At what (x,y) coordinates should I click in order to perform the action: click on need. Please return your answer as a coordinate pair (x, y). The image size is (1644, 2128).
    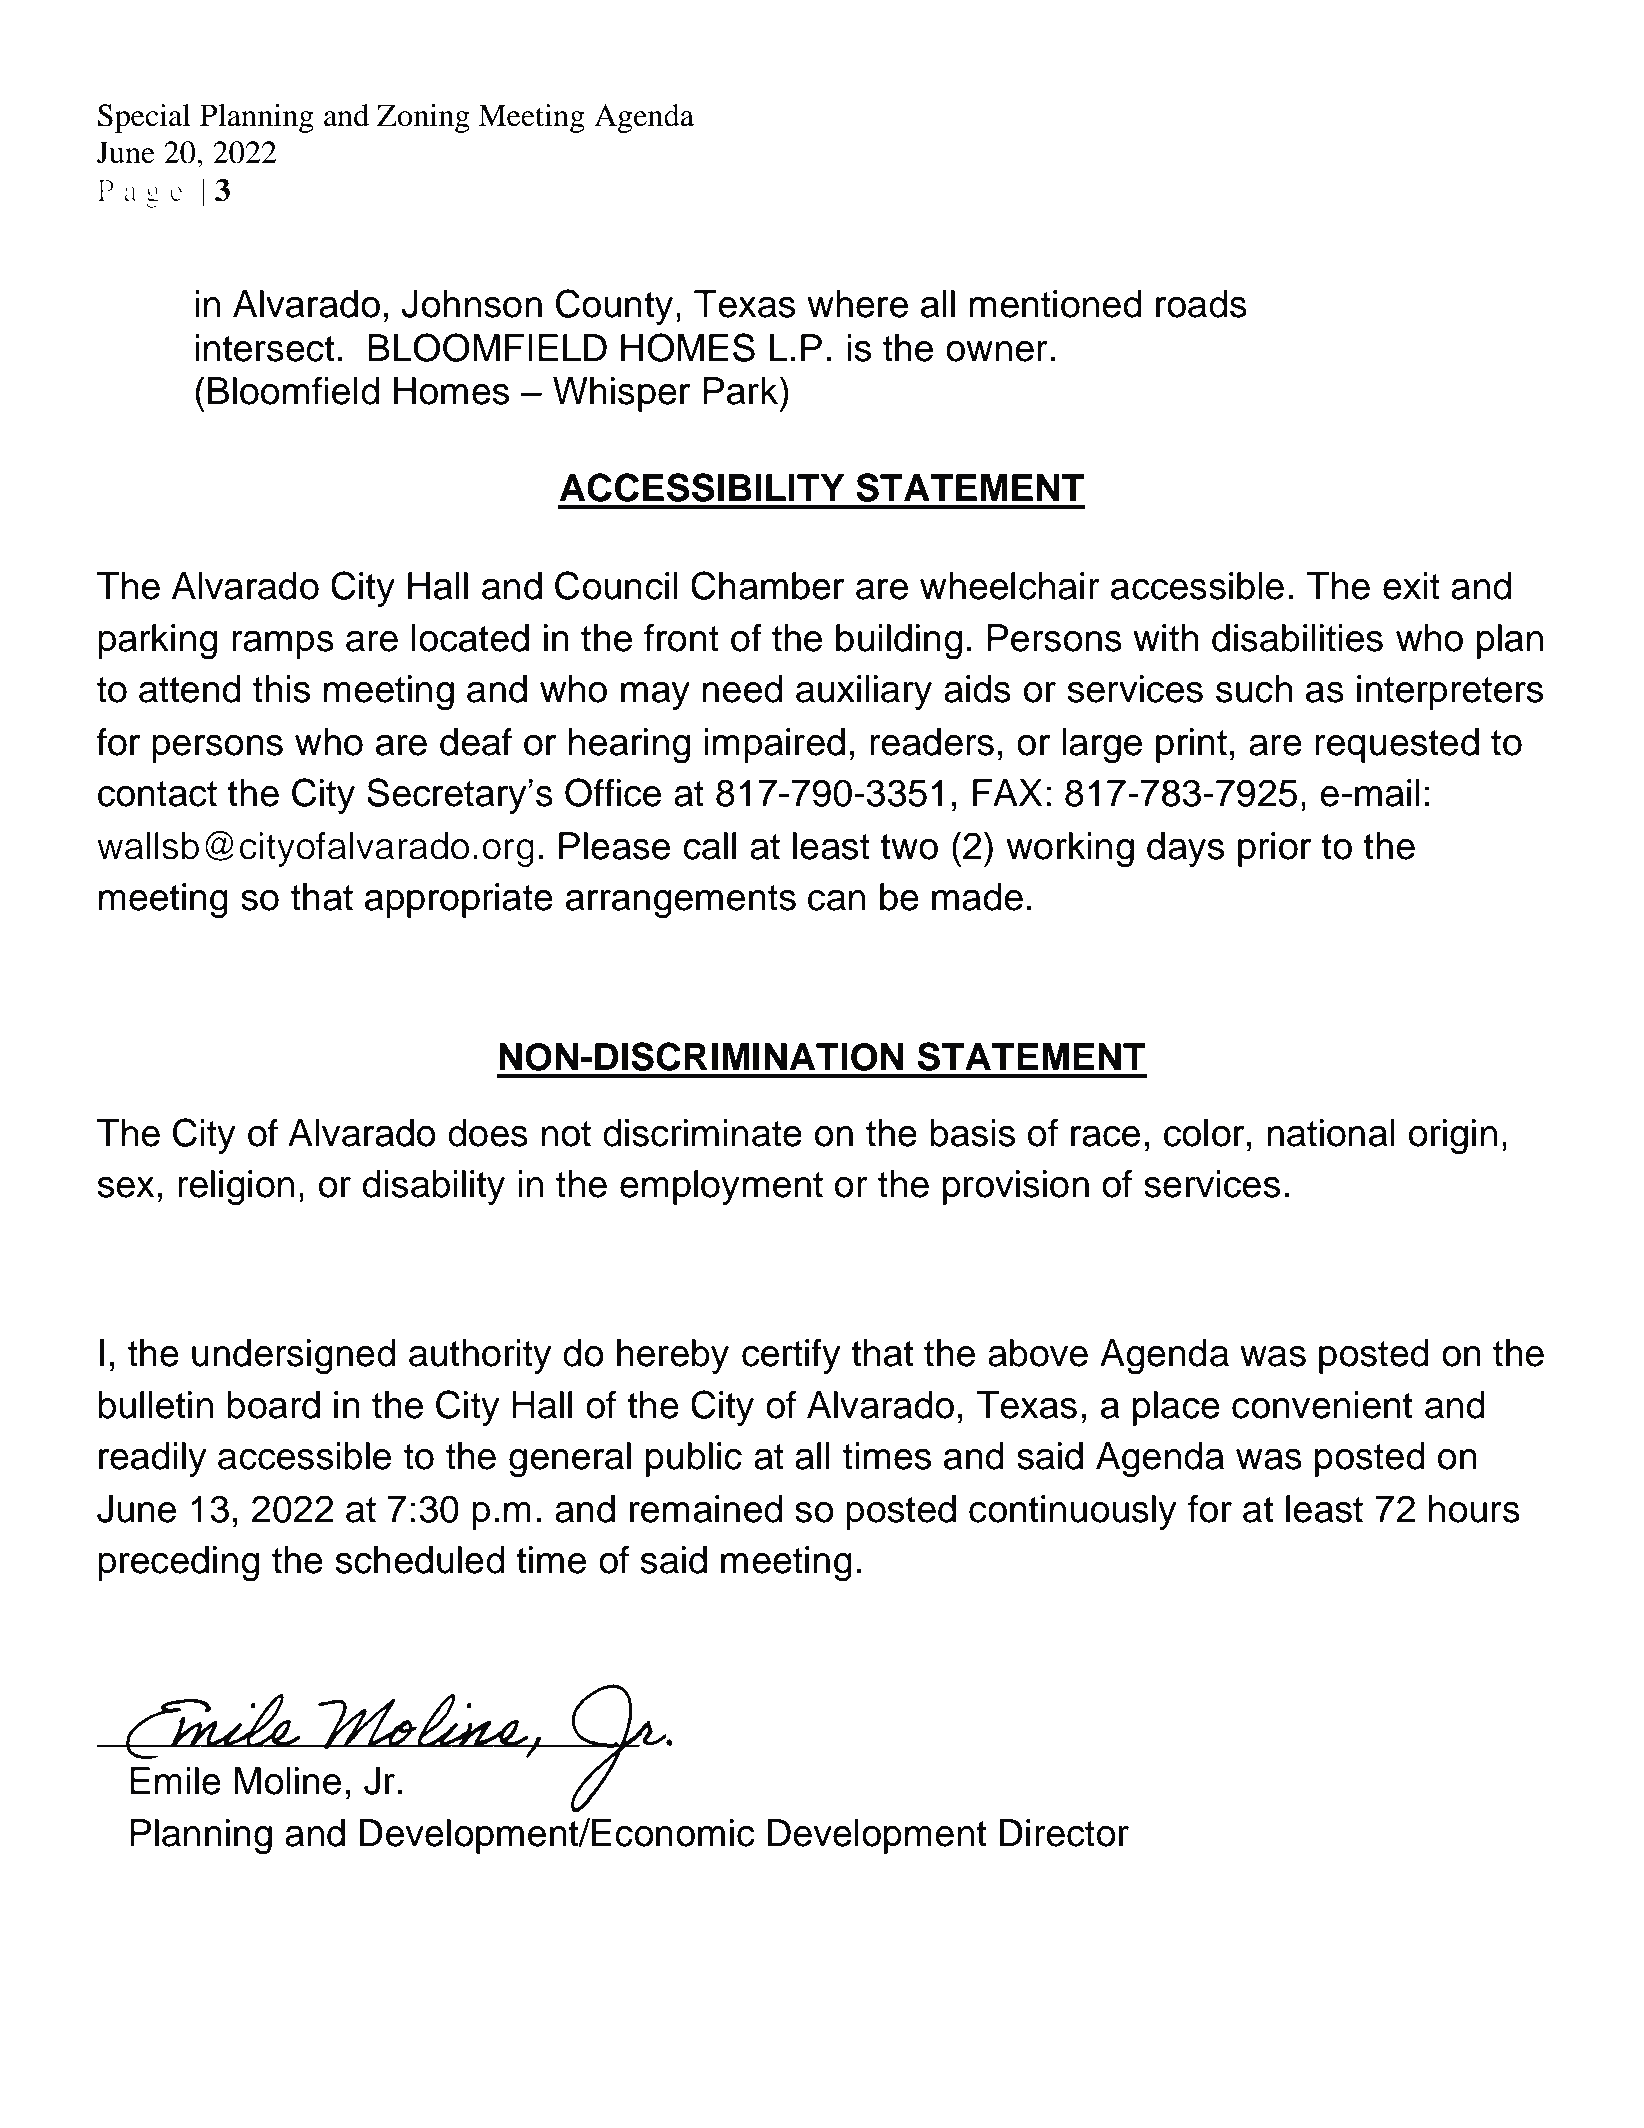
    Looking at the image, I should click on (742, 689).
